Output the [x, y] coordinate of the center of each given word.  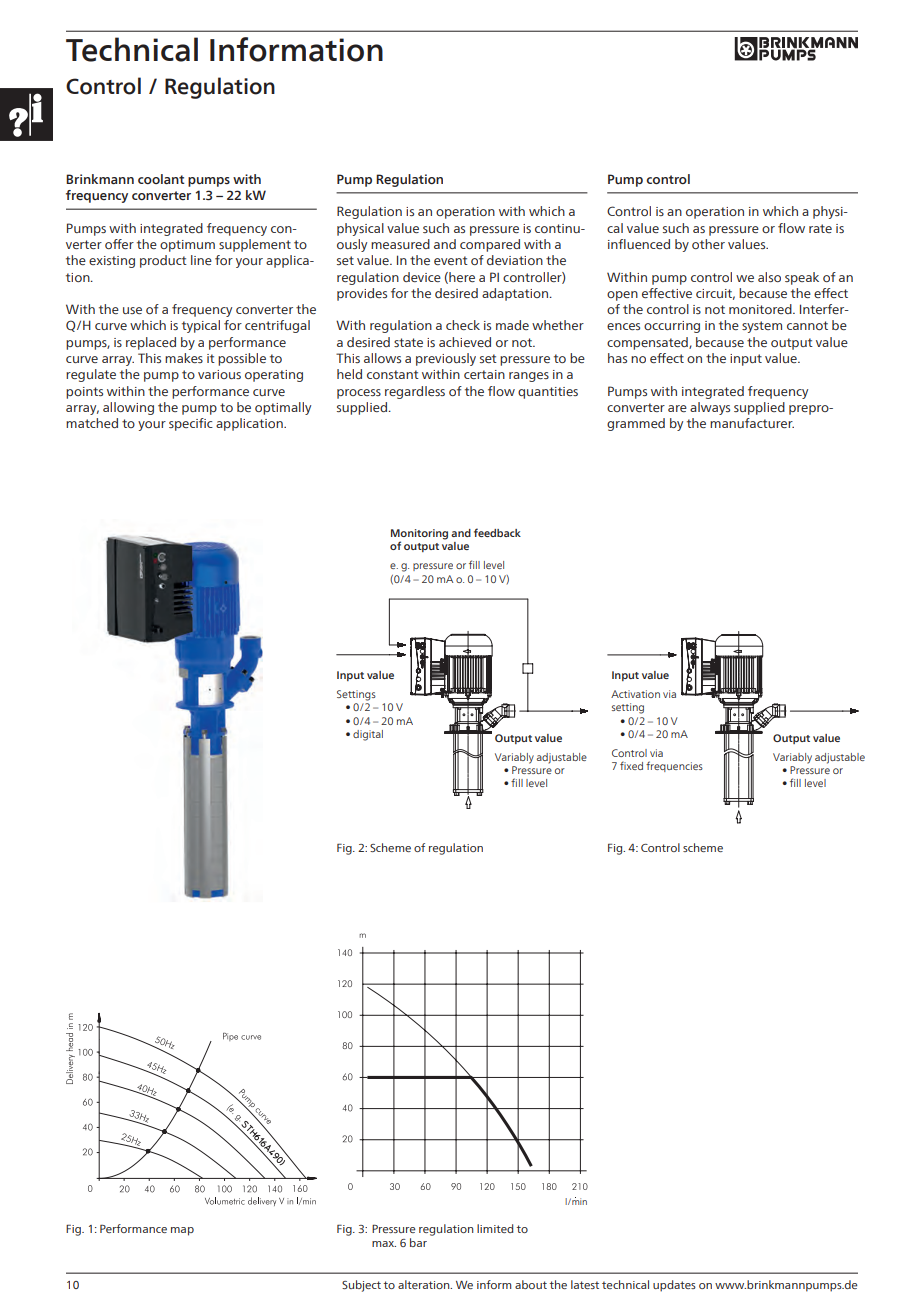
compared [490, 245]
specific [191, 424]
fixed [631, 765]
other [708, 244]
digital [368, 735]
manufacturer [752, 423]
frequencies [674, 766]
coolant [161, 179]
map [182, 1231]
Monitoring [419, 535]
